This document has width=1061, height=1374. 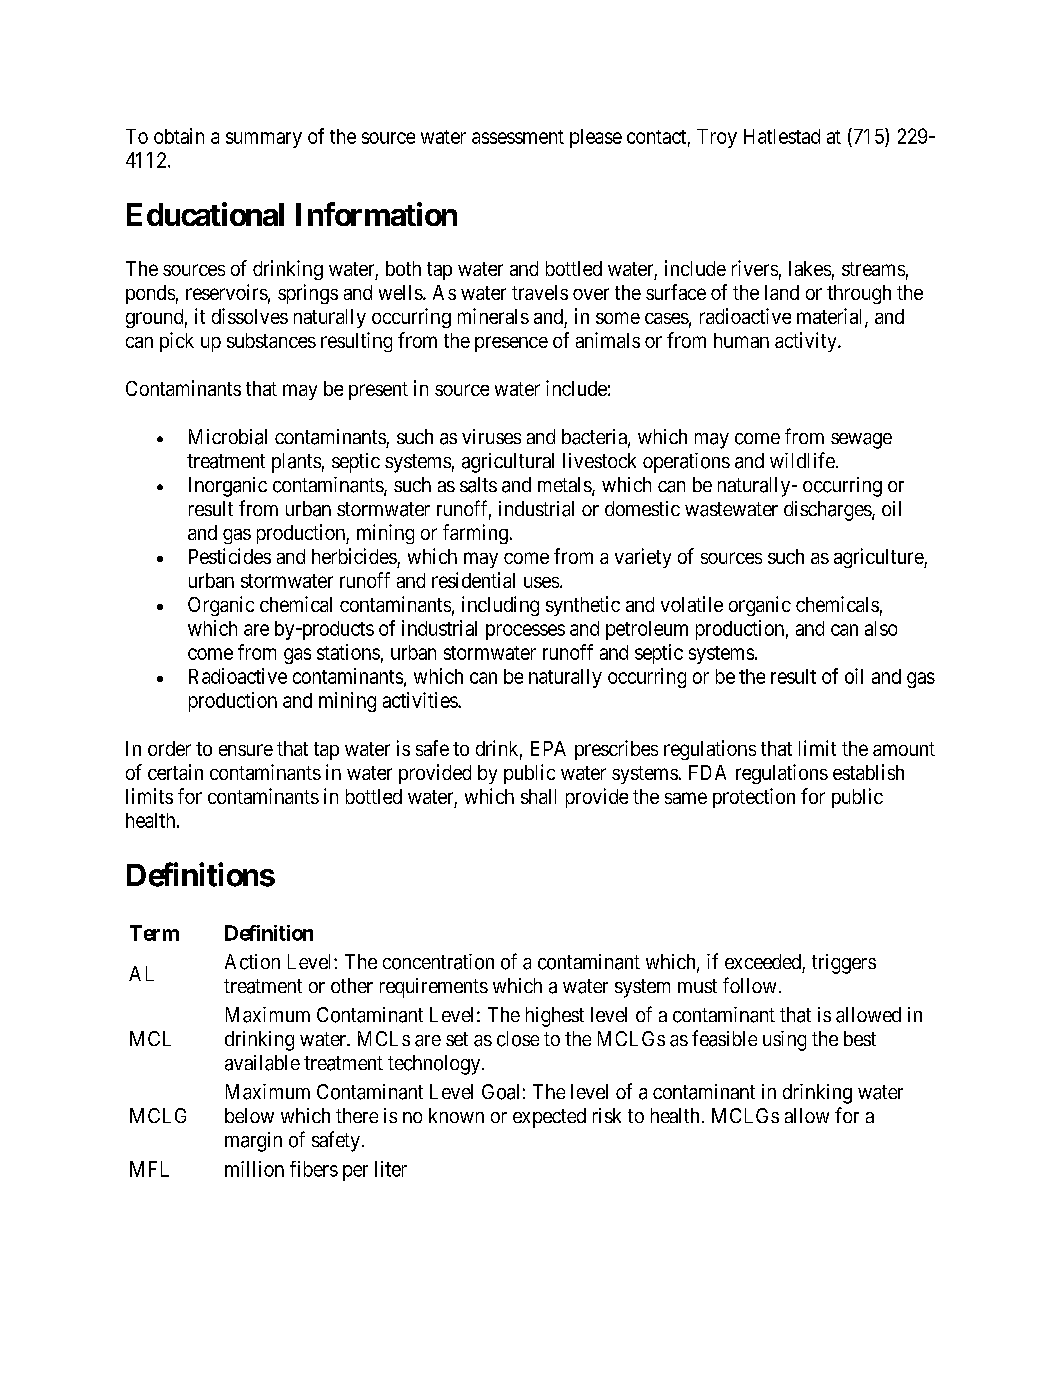 What do you see at coordinates (565, 486) in the document?
I see `metals` at bounding box center [565, 486].
